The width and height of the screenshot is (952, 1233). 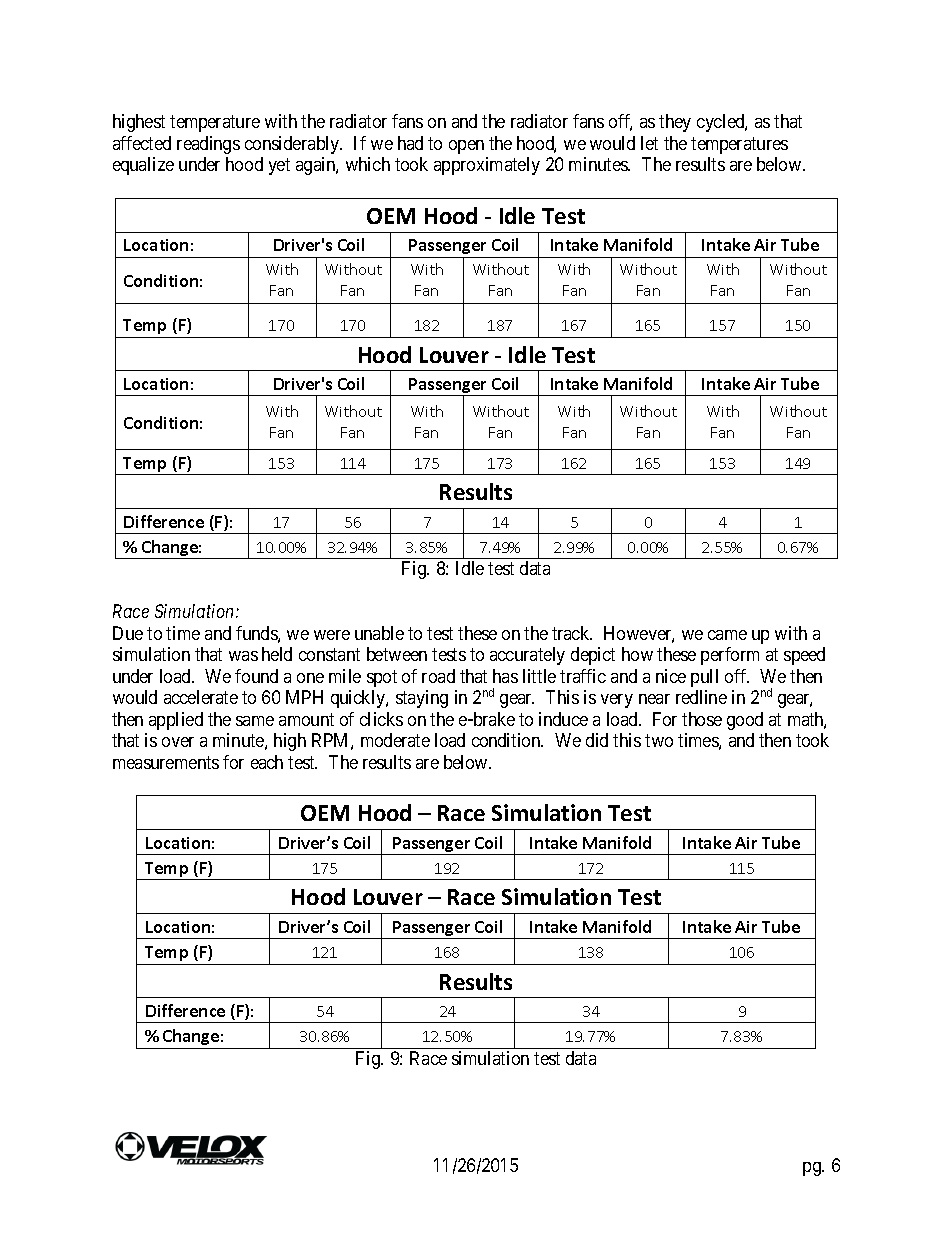 What do you see at coordinates (379, 633) in the screenshot?
I see `unable` at bounding box center [379, 633].
